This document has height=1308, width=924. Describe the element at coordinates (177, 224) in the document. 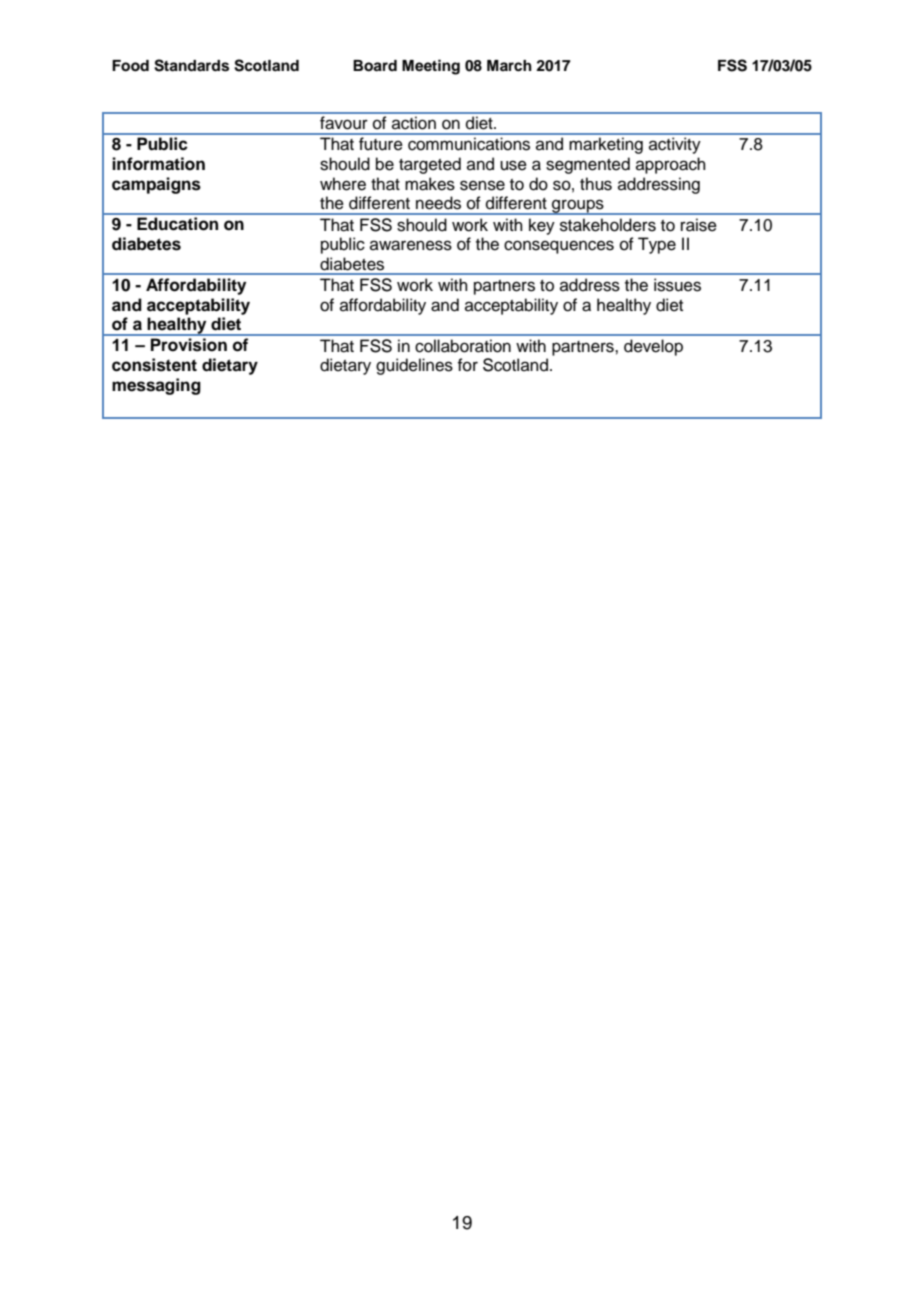

I see `Education` at that location.
